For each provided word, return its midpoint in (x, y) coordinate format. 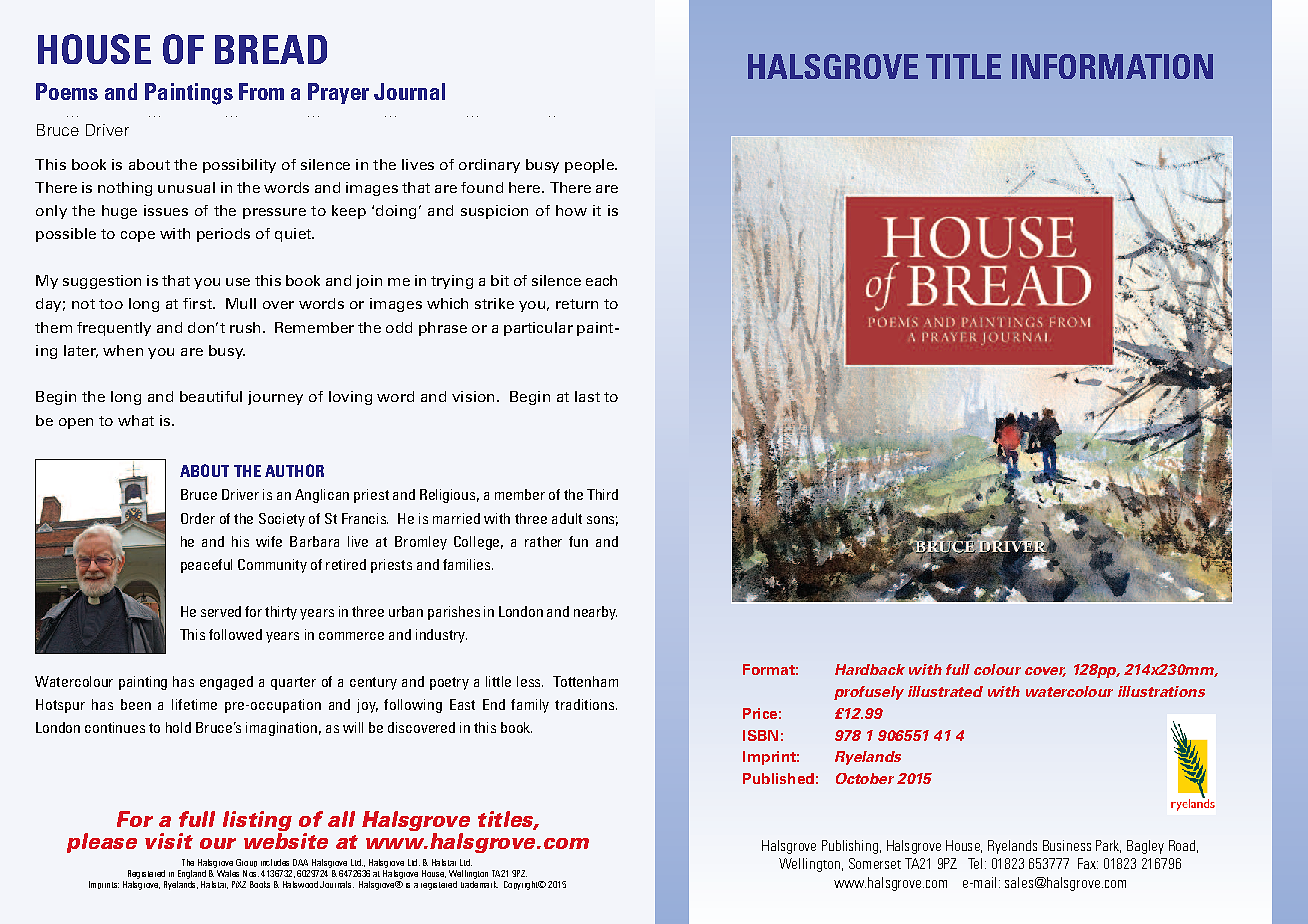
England (192, 874)
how (571, 210)
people (590, 166)
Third (602, 494)
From (261, 91)
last (587, 396)
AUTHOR (294, 470)
